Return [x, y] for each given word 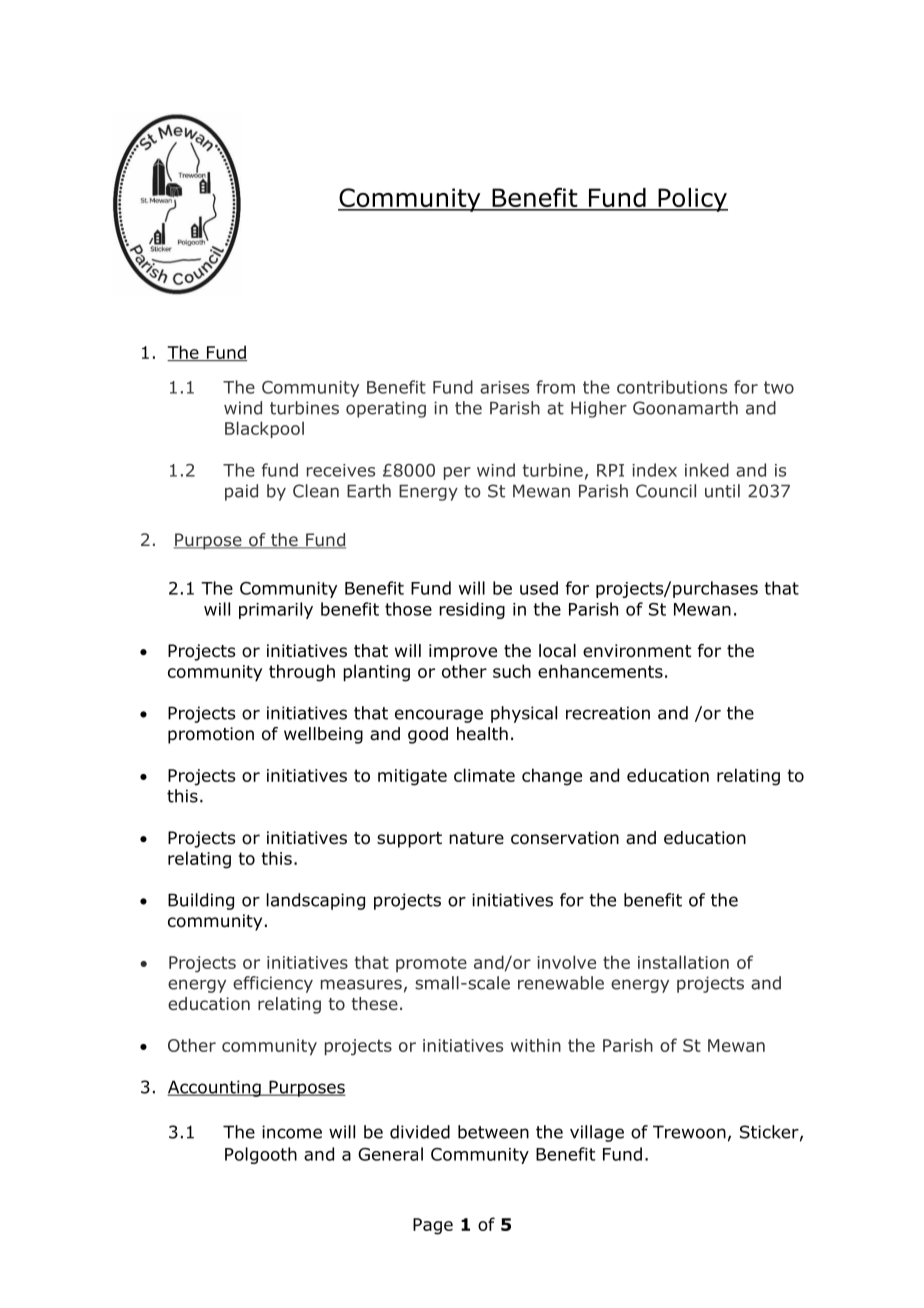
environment [637, 651]
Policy [692, 200]
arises [504, 387]
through [302, 673]
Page [433, 1226]
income [292, 1132]
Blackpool [264, 429]
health [482, 734]
